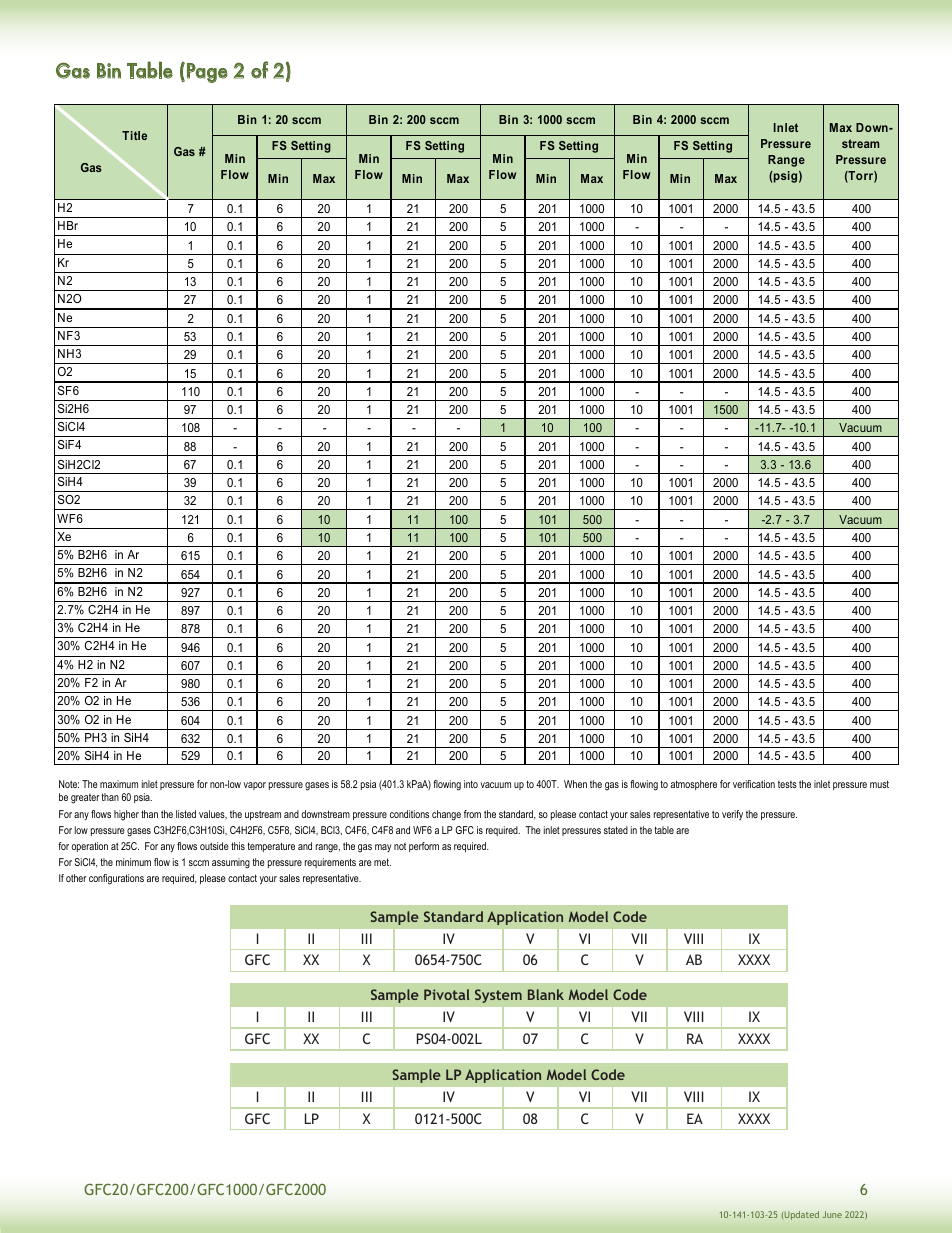 This screenshot has height=1233, width=952. I want to click on vapor, so click(255, 786).
